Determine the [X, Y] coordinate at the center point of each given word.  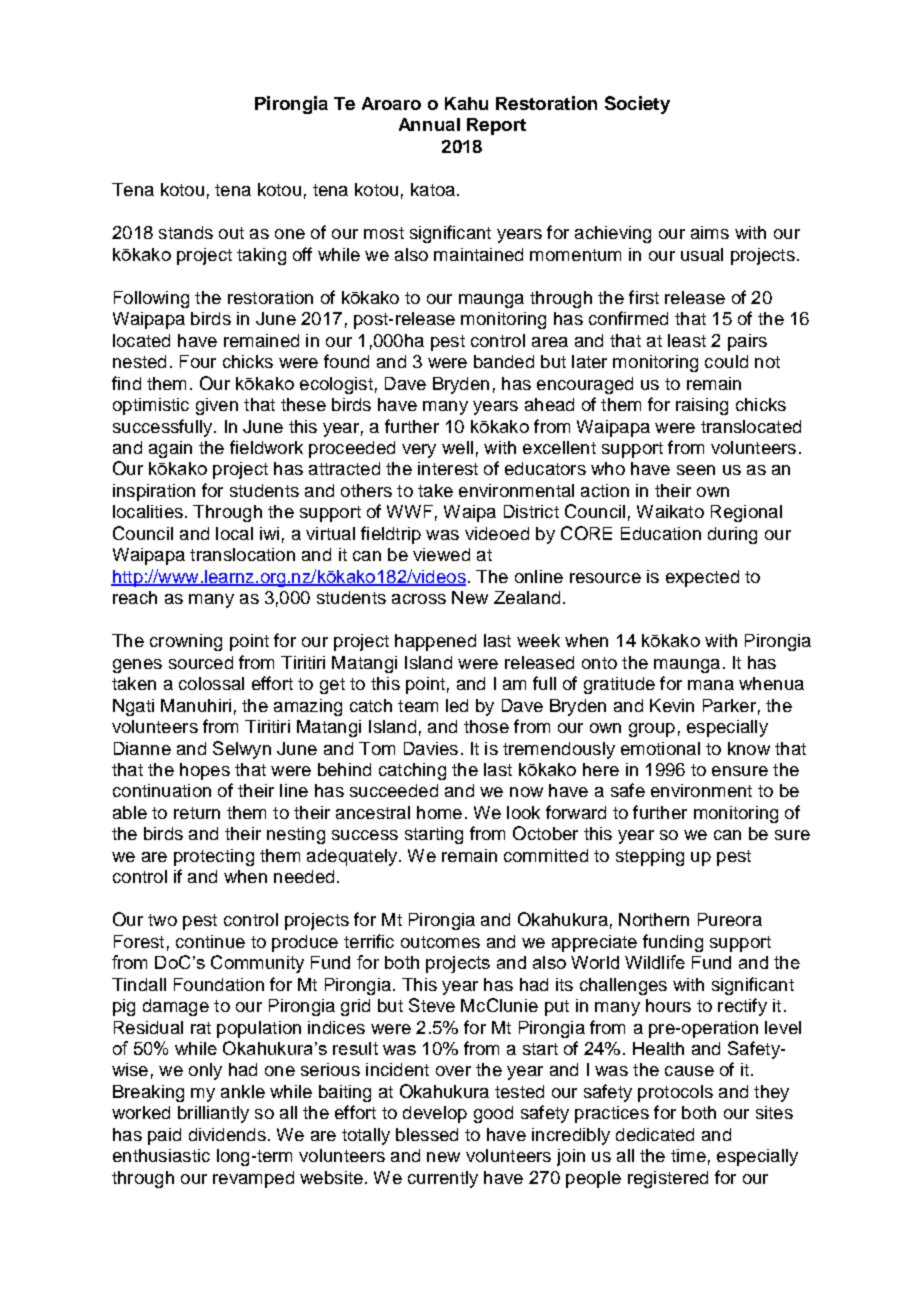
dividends [227, 1134]
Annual [429, 124]
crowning [186, 642]
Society [637, 105]
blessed [427, 1134]
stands [186, 232]
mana [711, 685]
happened [435, 642]
